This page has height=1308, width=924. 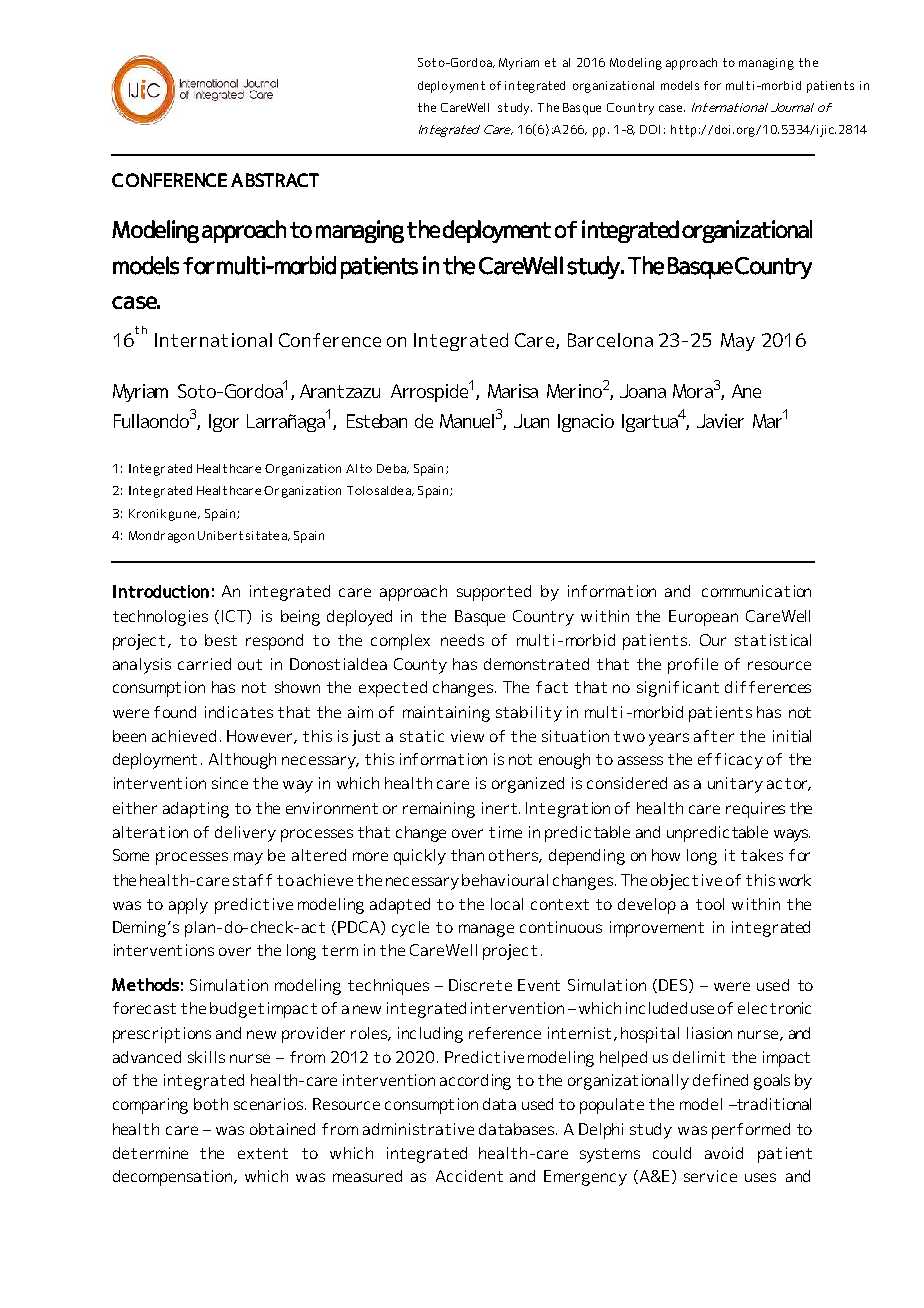 I want to click on efficacy, so click(x=730, y=761).
